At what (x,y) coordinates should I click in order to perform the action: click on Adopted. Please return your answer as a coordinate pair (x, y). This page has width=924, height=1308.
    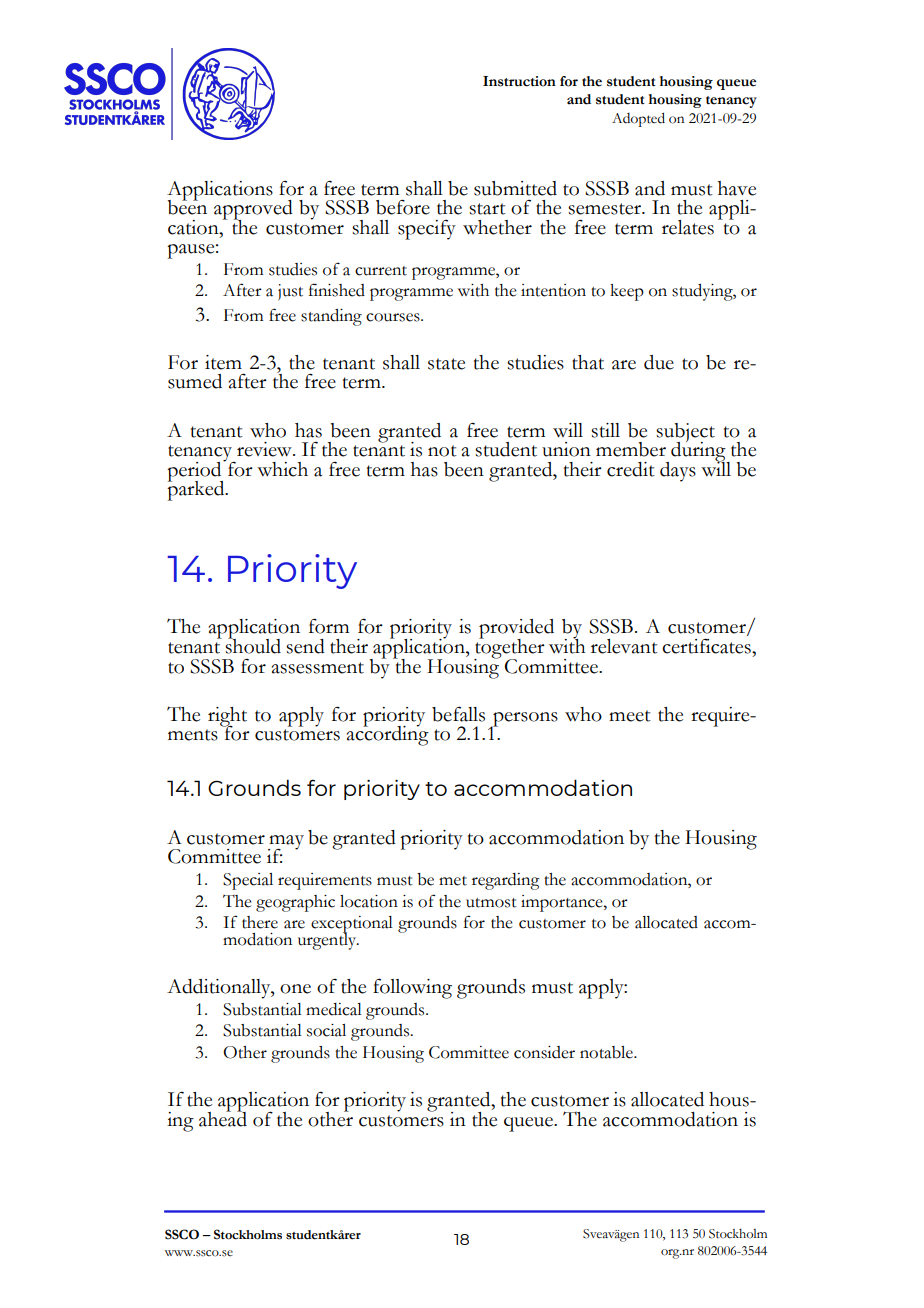
    Looking at the image, I should click on (638, 119).
